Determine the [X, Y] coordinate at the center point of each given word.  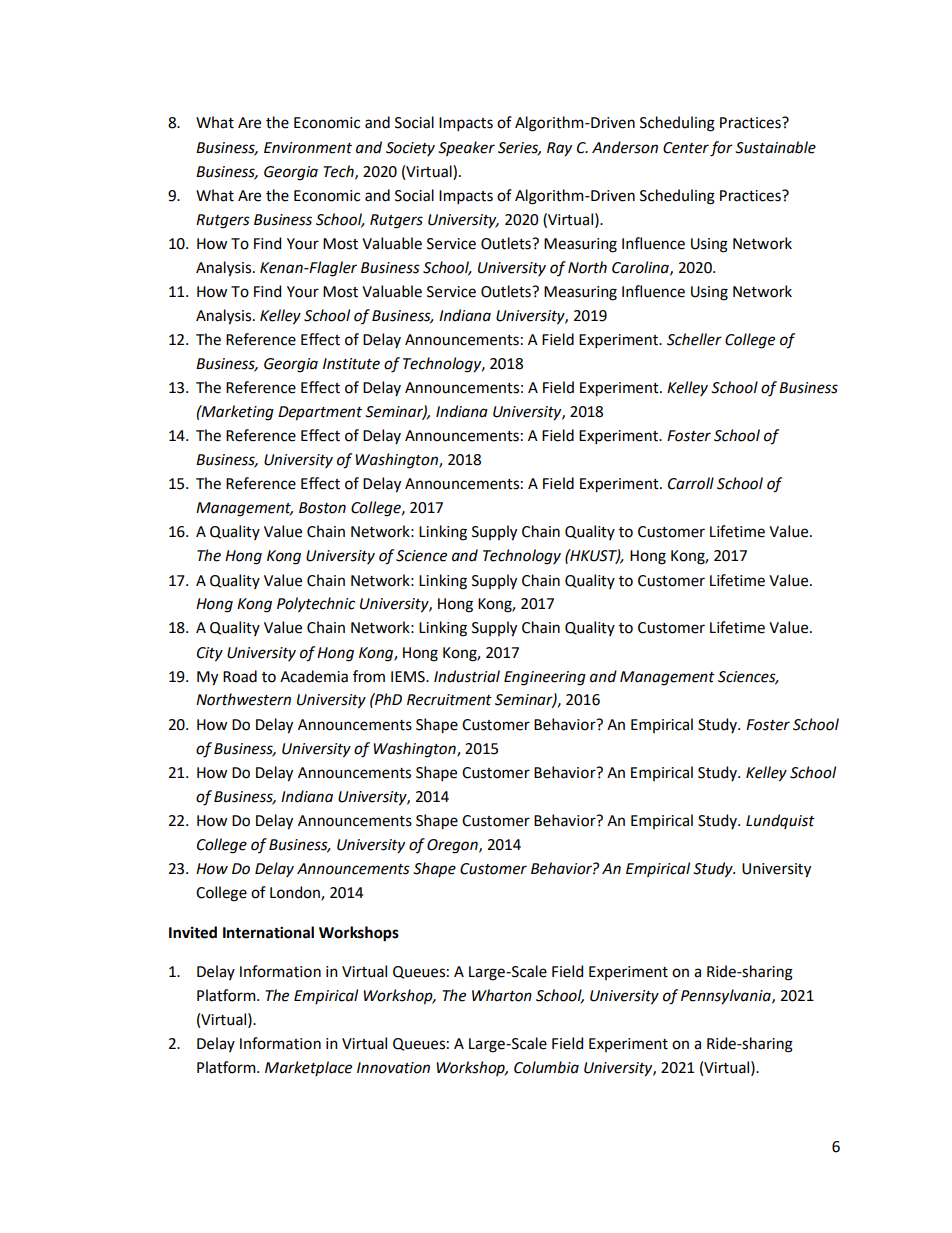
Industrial [467, 676]
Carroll [691, 483]
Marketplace [308, 1068]
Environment [308, 148]
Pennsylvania [727, 996]
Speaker [466, 148]
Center [686, 148]
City [210, 654]
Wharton [502, 995]
